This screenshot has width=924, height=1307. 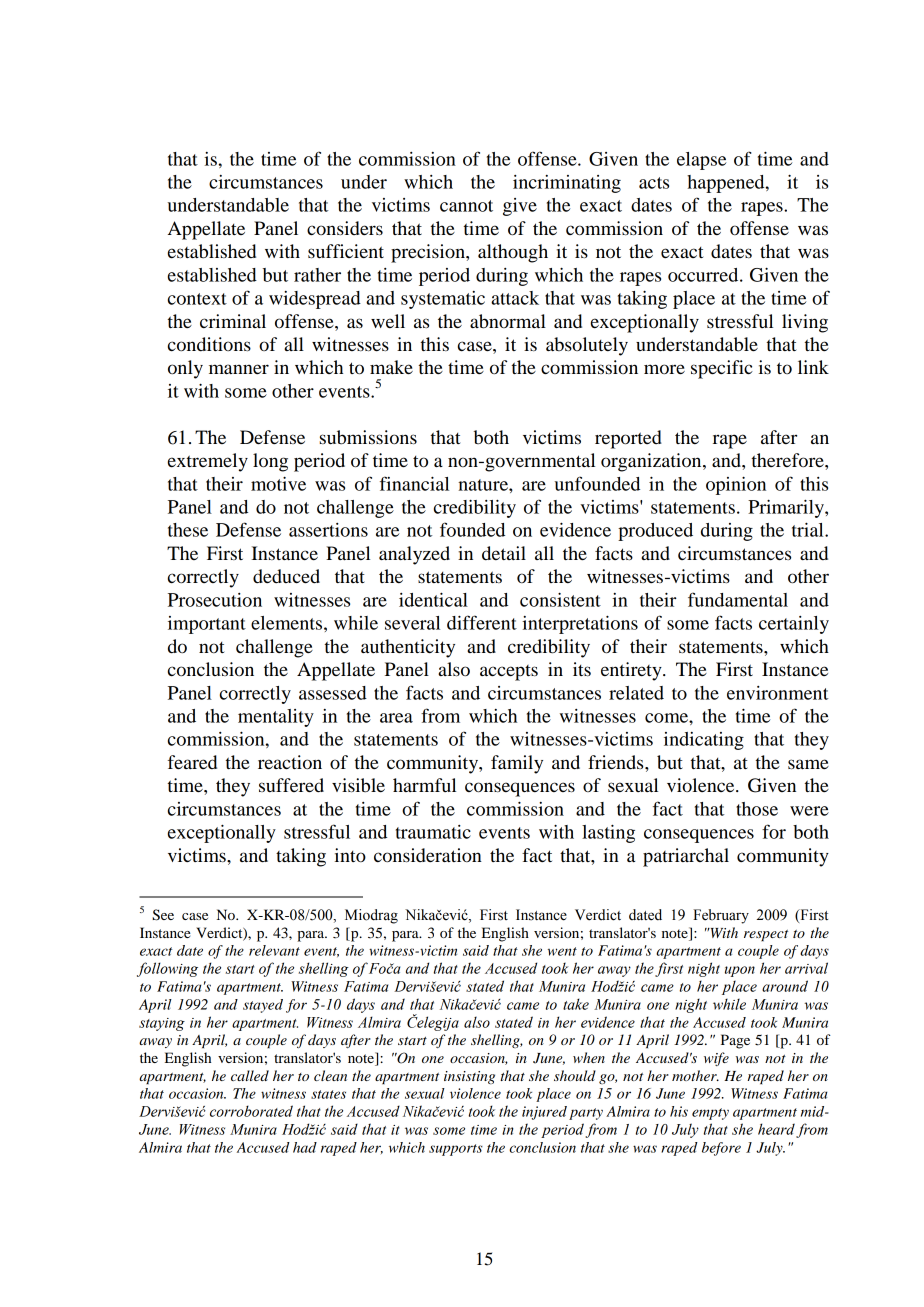 What do you see at coordinates (278, 483) in the screenshot?
I see `motive` at bounding box center [278, 483].
